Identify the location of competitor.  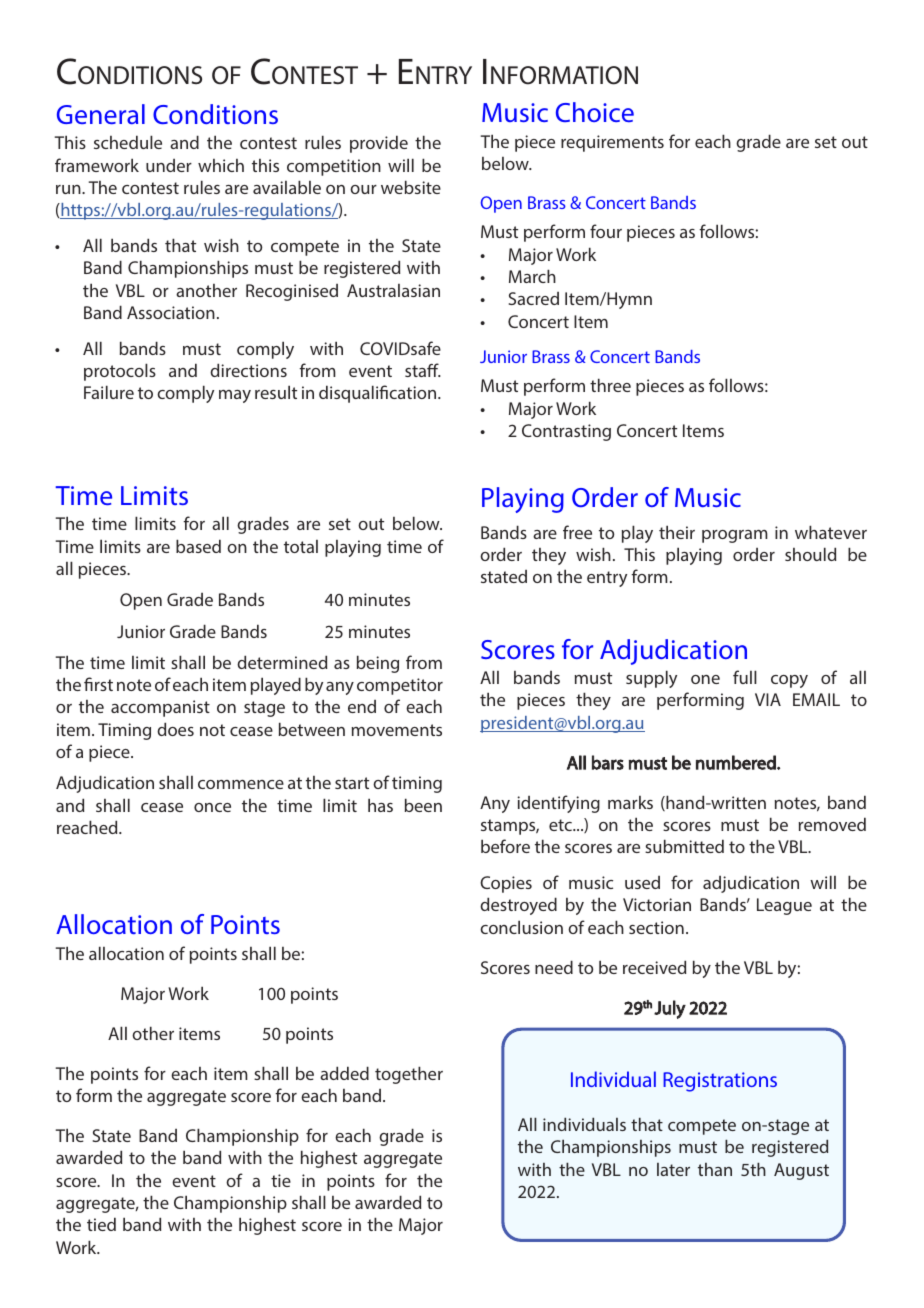
(400, 686).
